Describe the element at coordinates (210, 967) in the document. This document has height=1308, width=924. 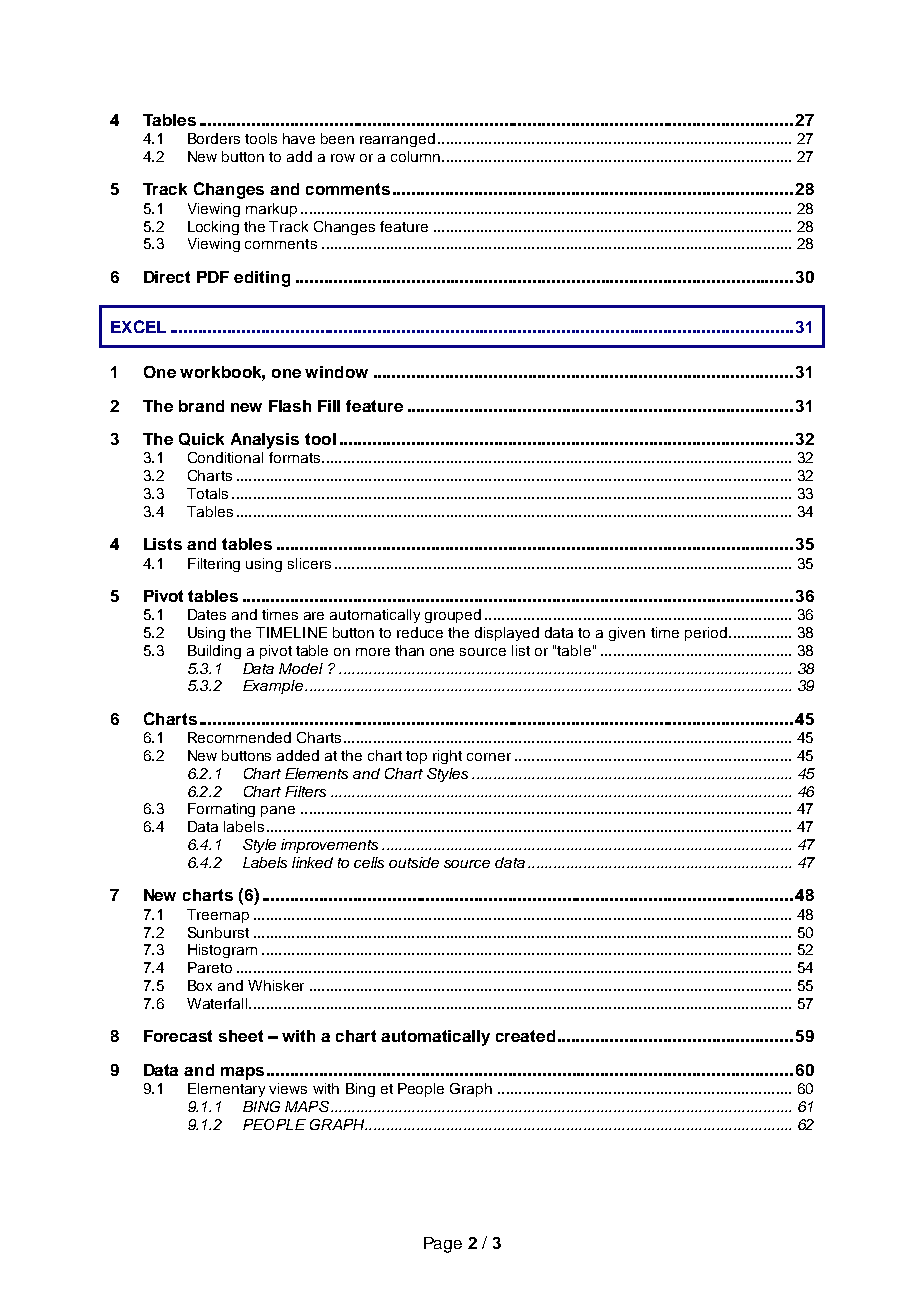
I see `Pareto` at that location.
